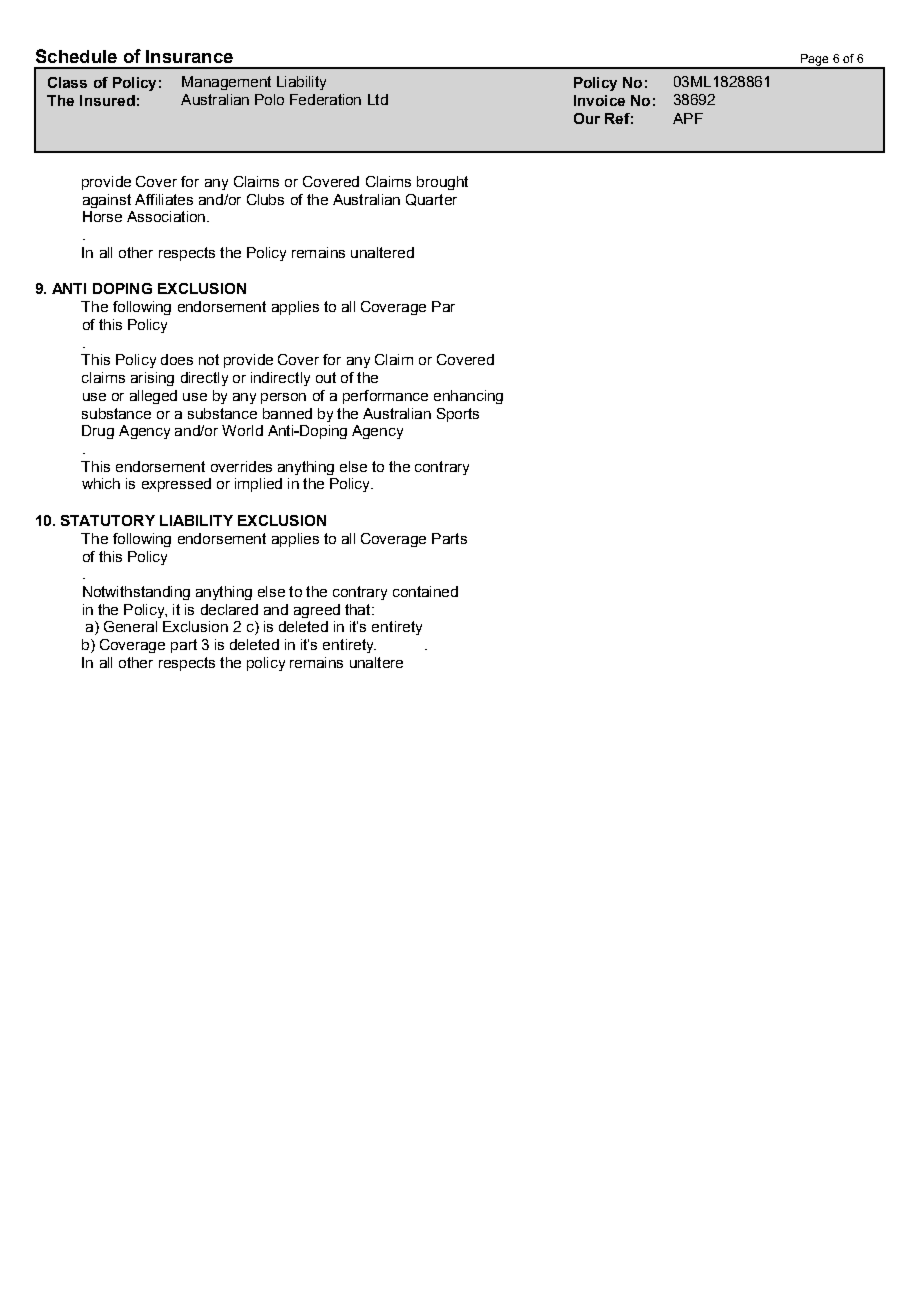 The image size is (924, 1307). Describe the element at coordinates (177, 359) in the screenshot. I see `does` at that location.
